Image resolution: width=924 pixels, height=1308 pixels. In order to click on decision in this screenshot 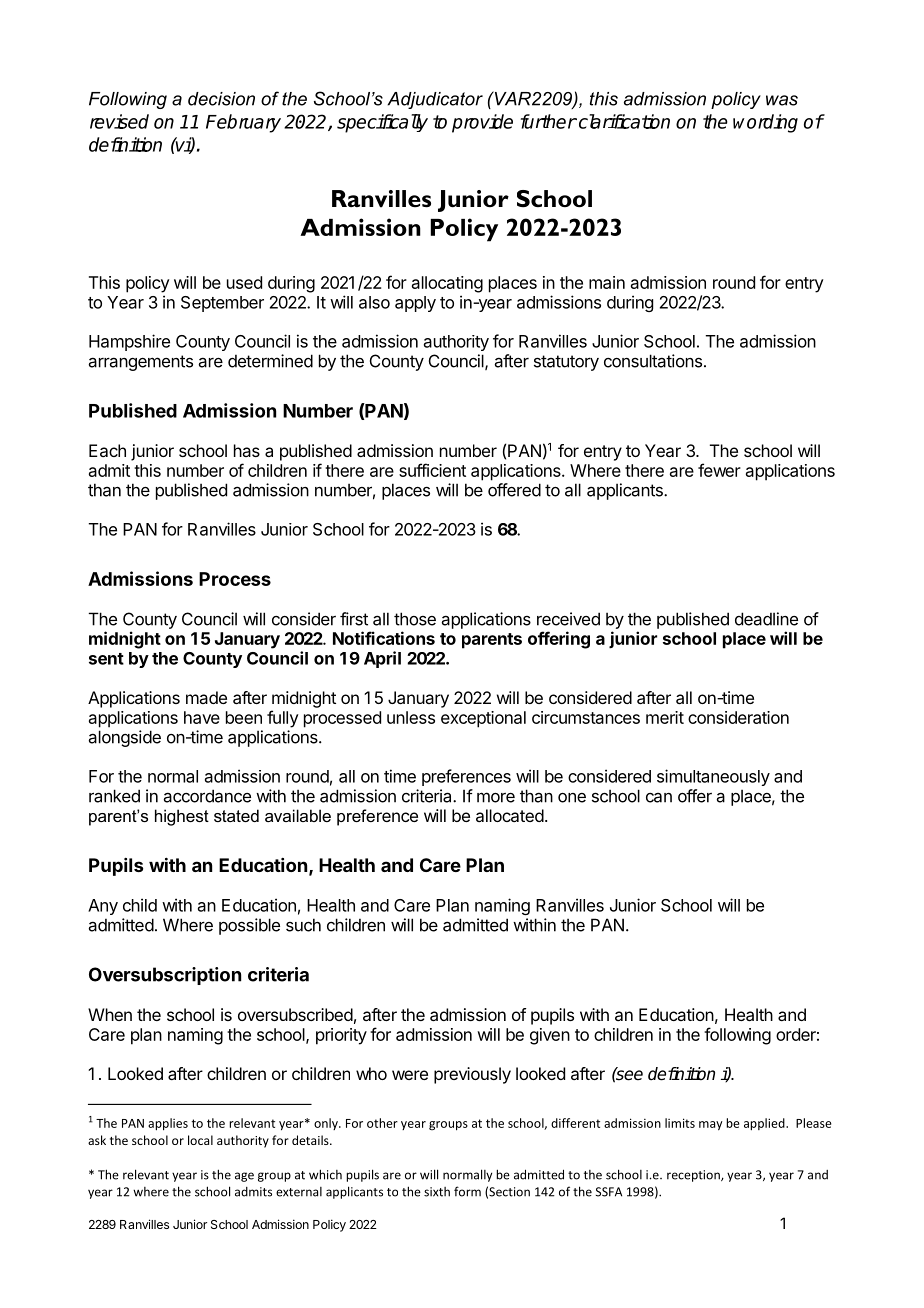, I will do `click(221, 99)`.
